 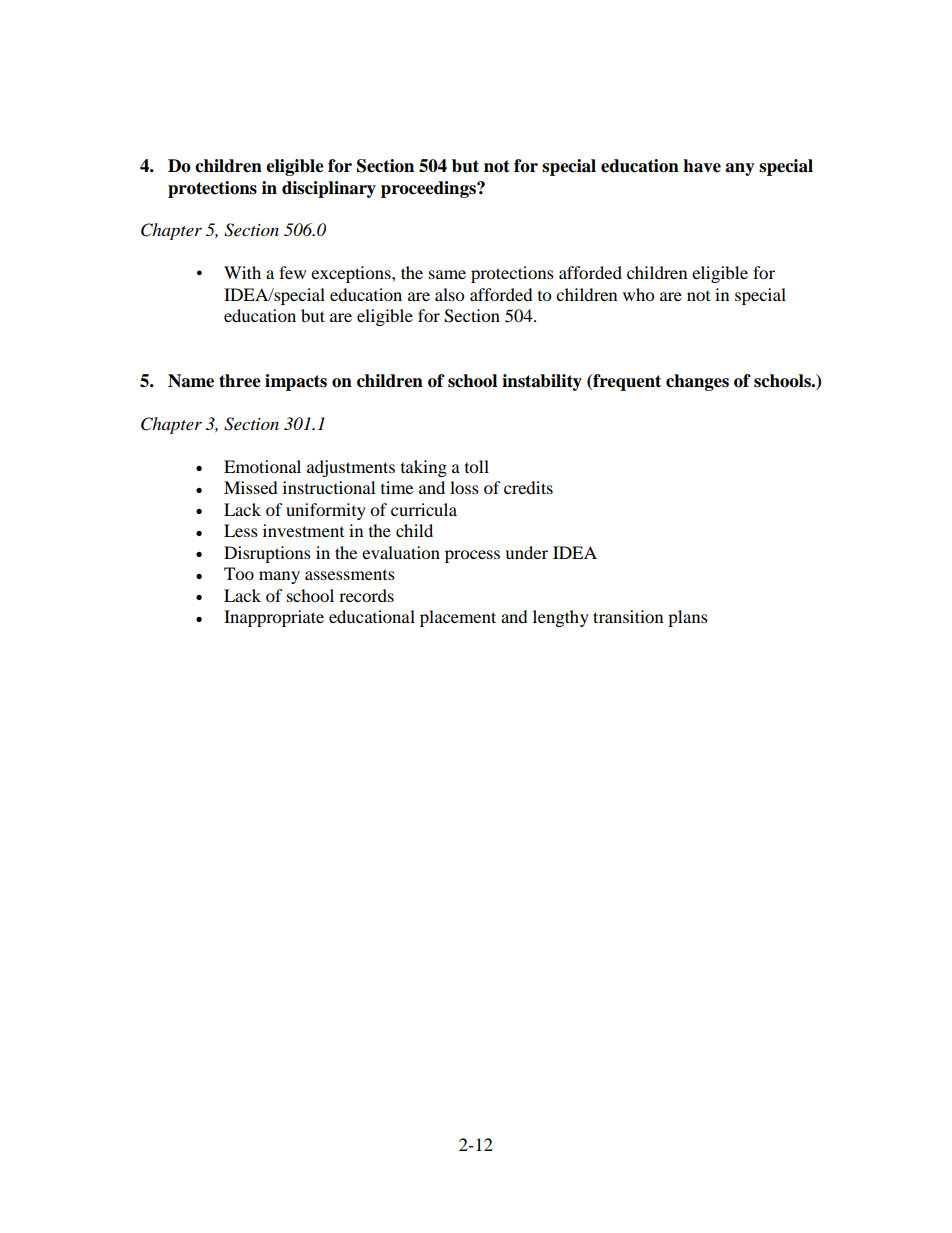 What do you see at coordinates (329, 189) in the screenshot?
I see `disciplinary` at bounding box center [329, 189].
